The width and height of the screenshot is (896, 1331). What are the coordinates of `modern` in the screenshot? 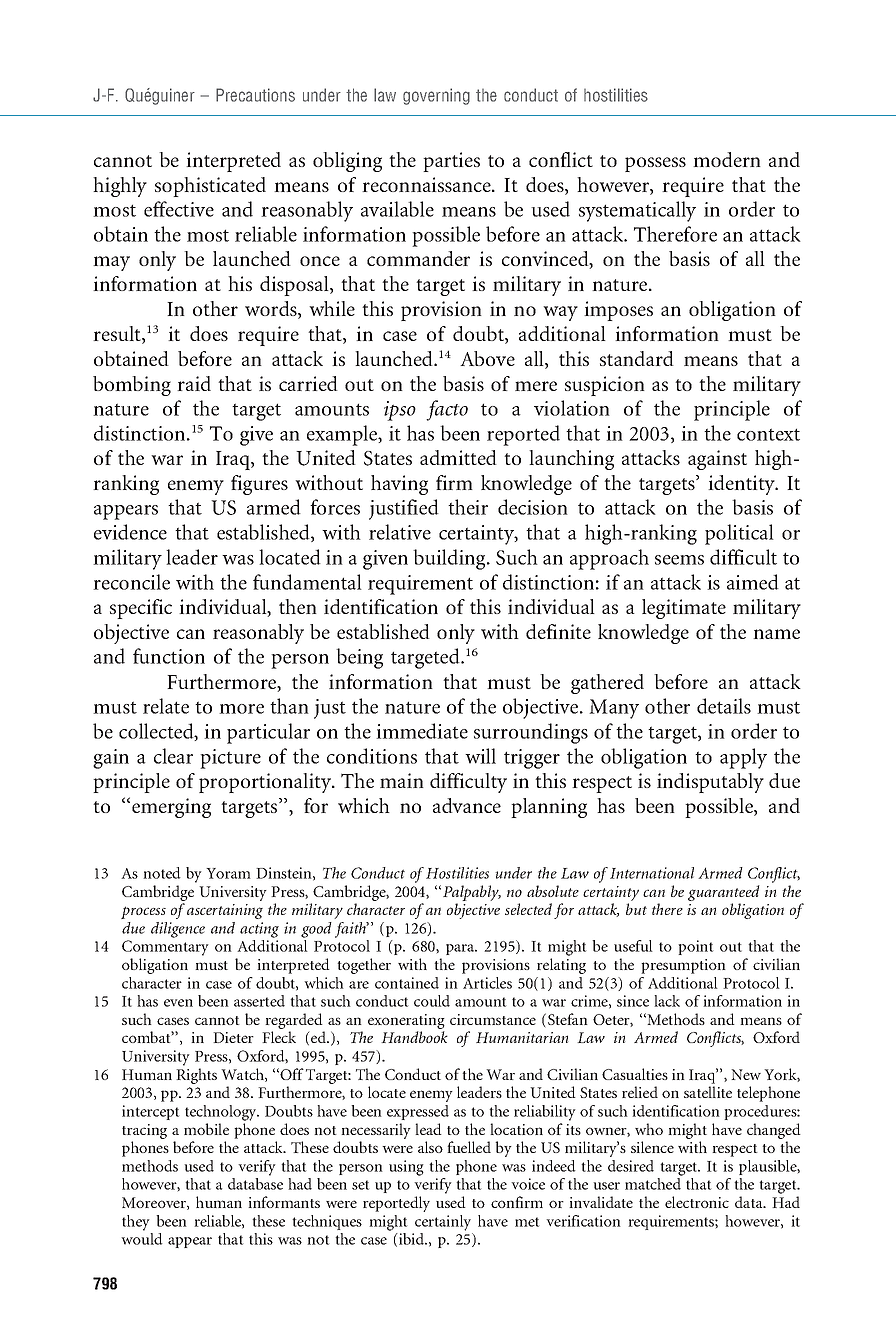 It's located at (727, 159).
